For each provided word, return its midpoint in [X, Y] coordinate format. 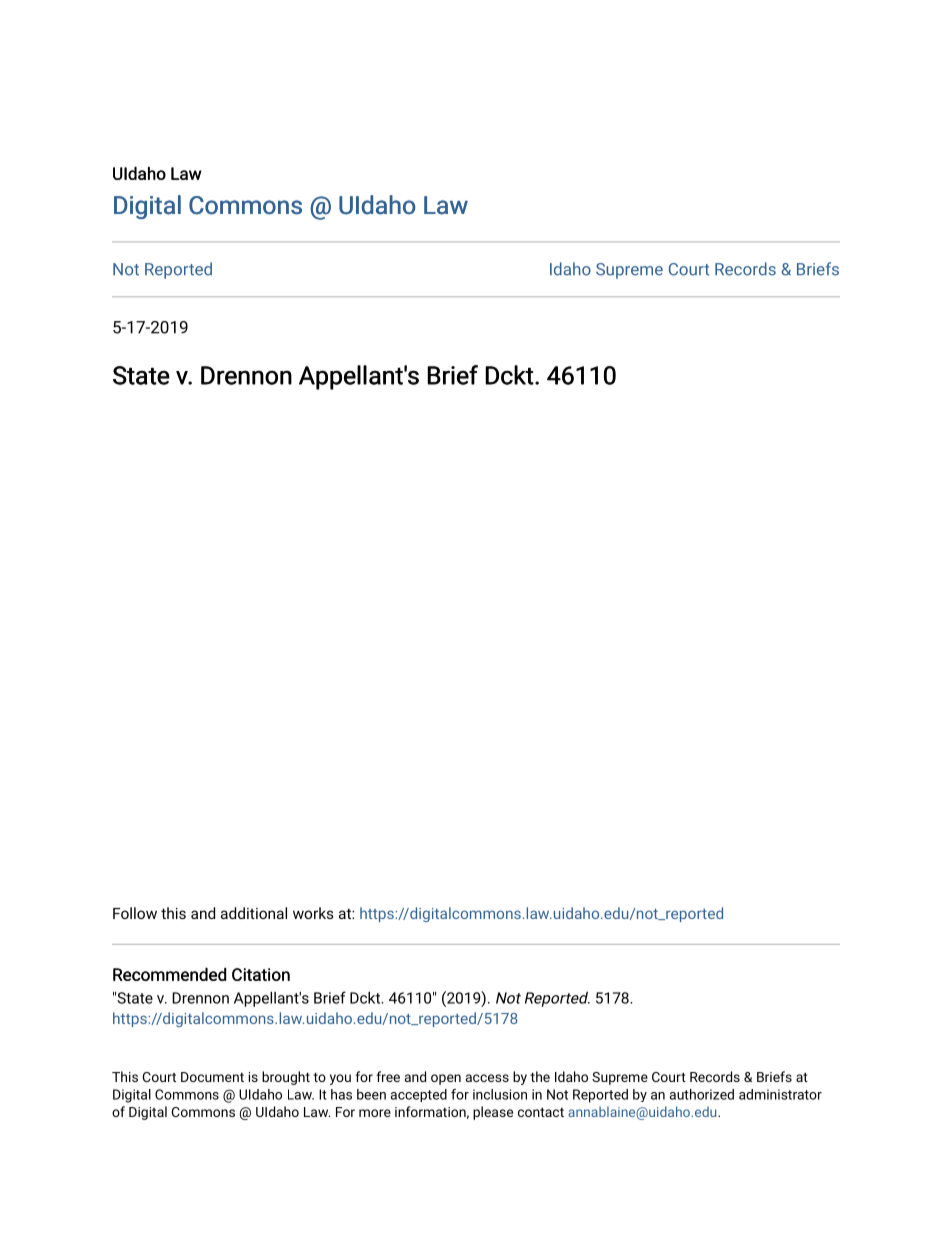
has [341, 1094]
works [313, 913]
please [493, 1113]
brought [286, 1078]
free [388, 1076]
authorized [701, 1094]
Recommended [169, 974]
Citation [261, 974]
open [446, 1079]
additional [254, 913]
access [487, 1078]
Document [212, 1077]
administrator [780, 1094]
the [540, 1076]
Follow [135, 913]
